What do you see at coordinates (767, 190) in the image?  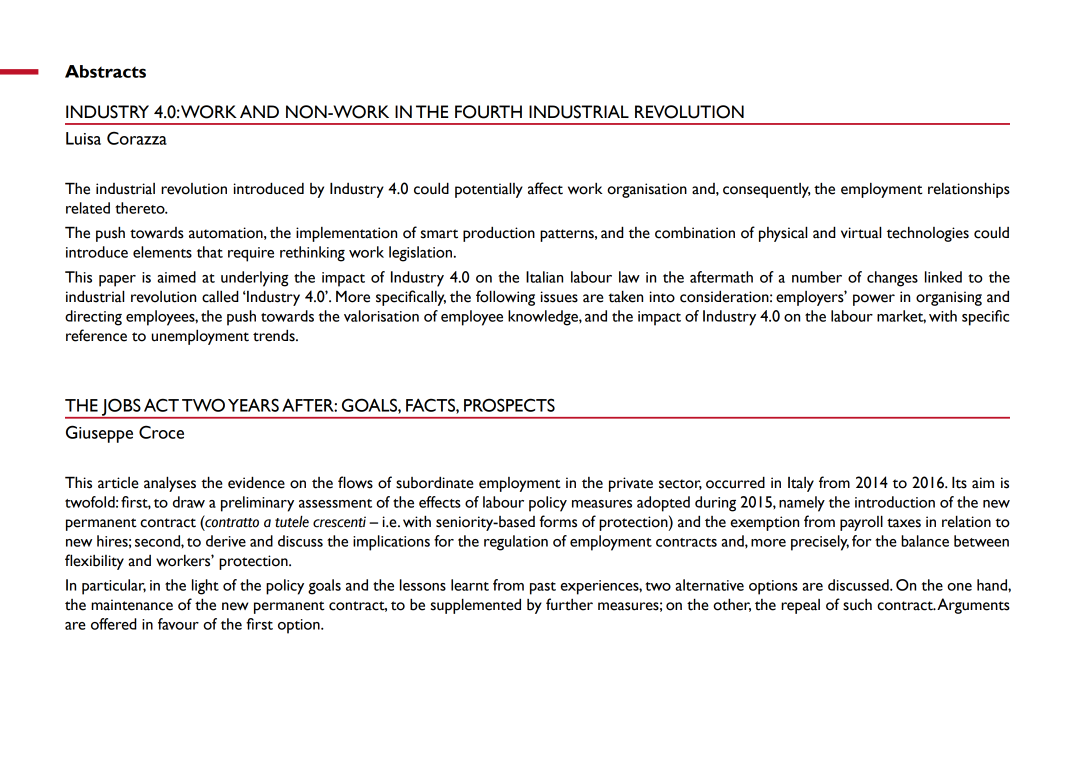 I see `consequently` at bounding box center [767, 190].
